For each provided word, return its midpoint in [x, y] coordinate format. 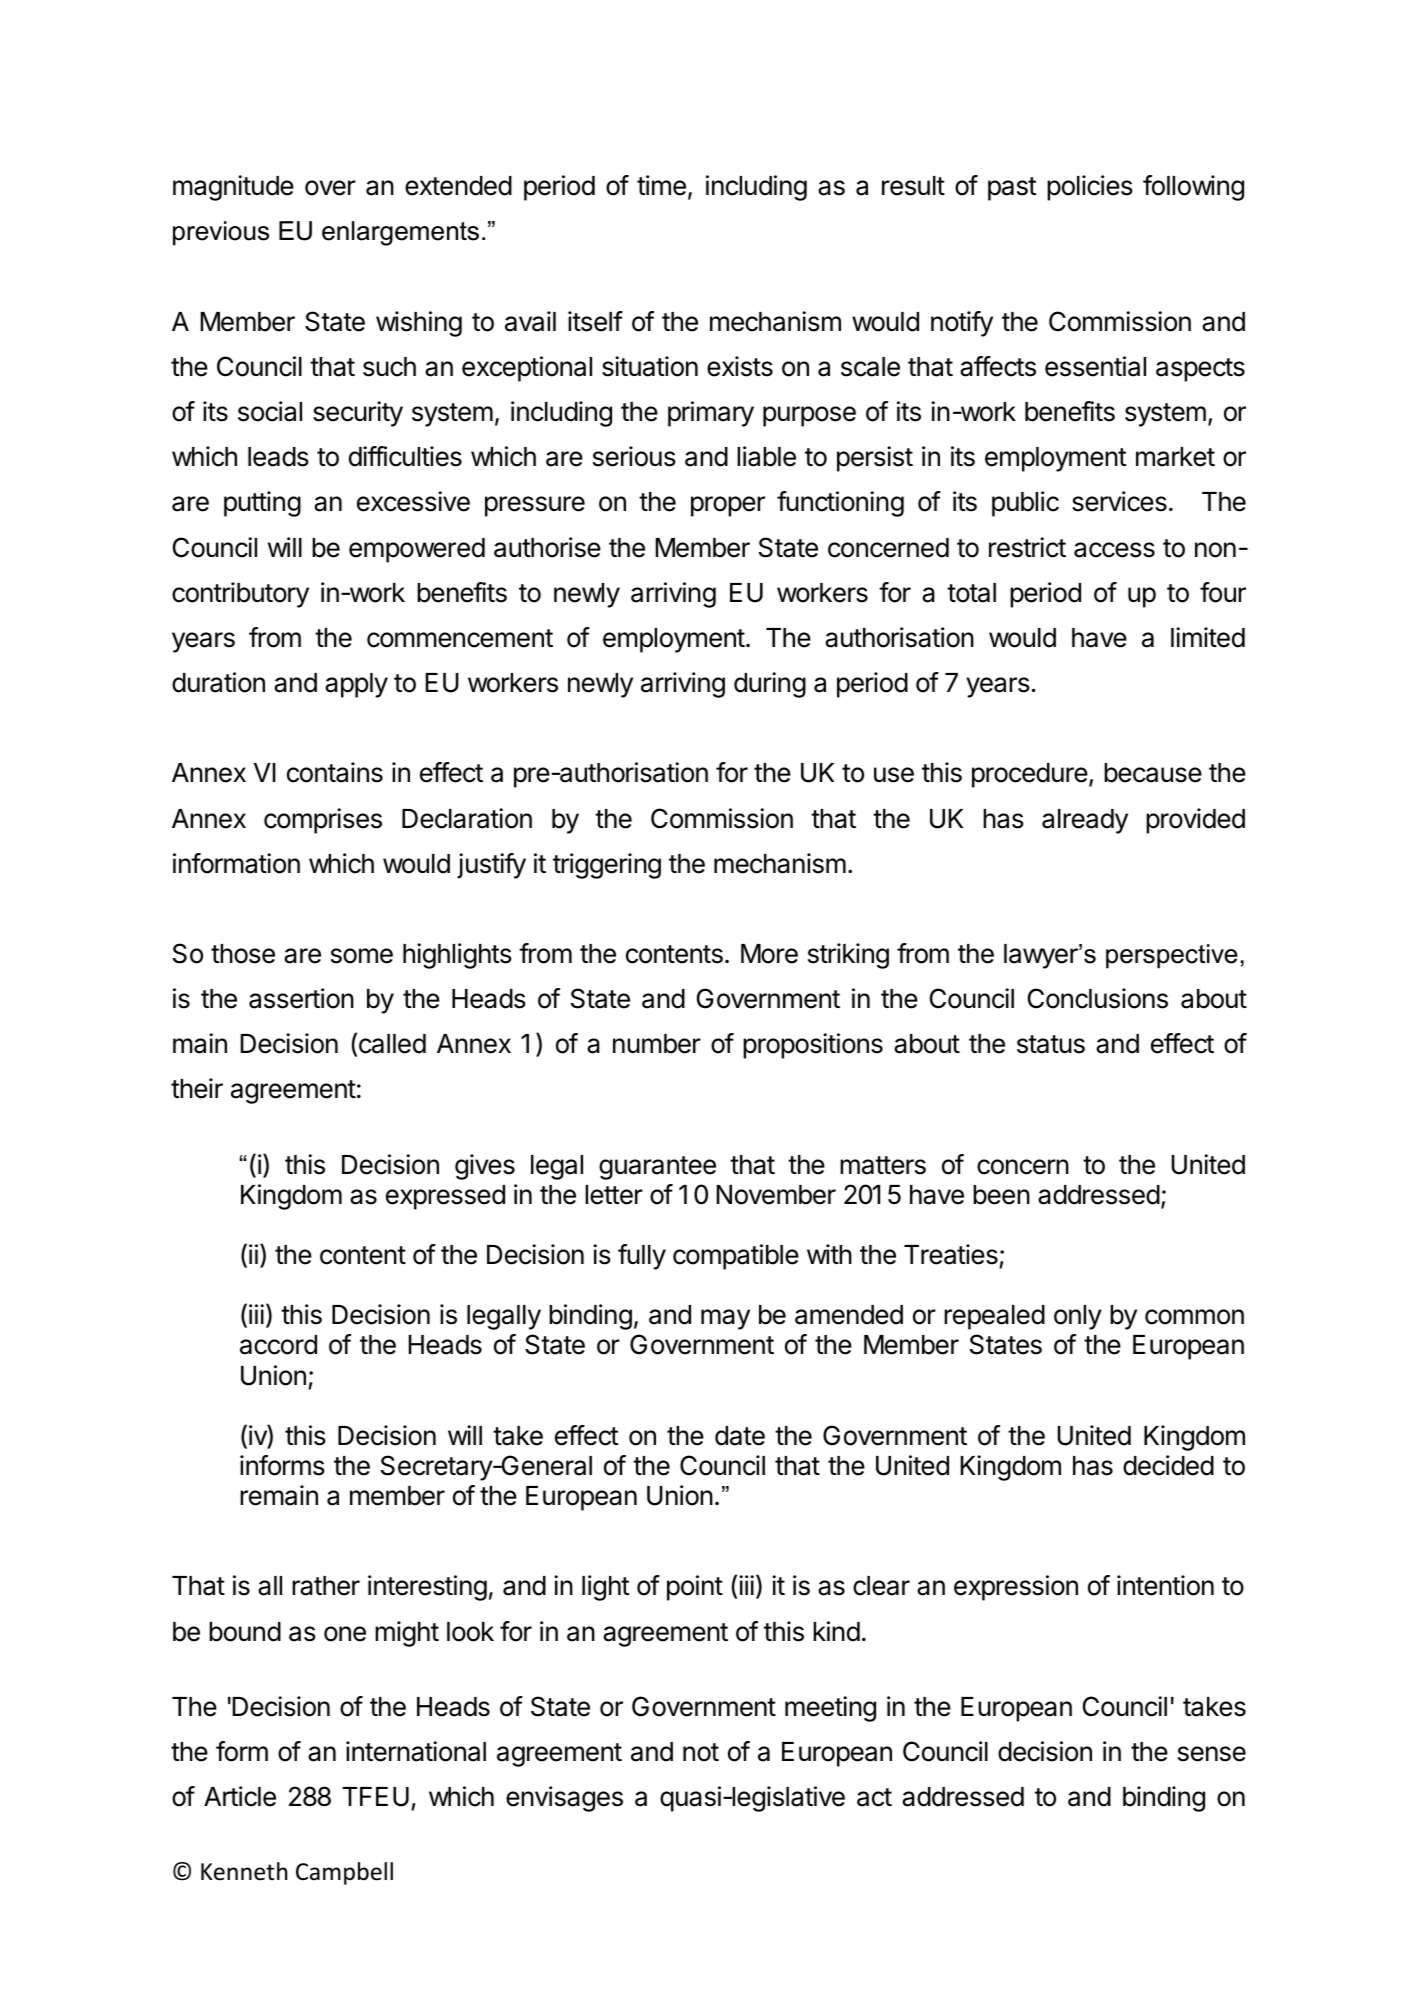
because [1153, 773]
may [725, 1319]
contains [335, 772]
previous [221, 233]
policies [1090, 188]
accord [278, 1345]
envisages [564, 1799]
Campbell [344, 1873]
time [661, 185]
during [770, 685]
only [1078, 1317]
